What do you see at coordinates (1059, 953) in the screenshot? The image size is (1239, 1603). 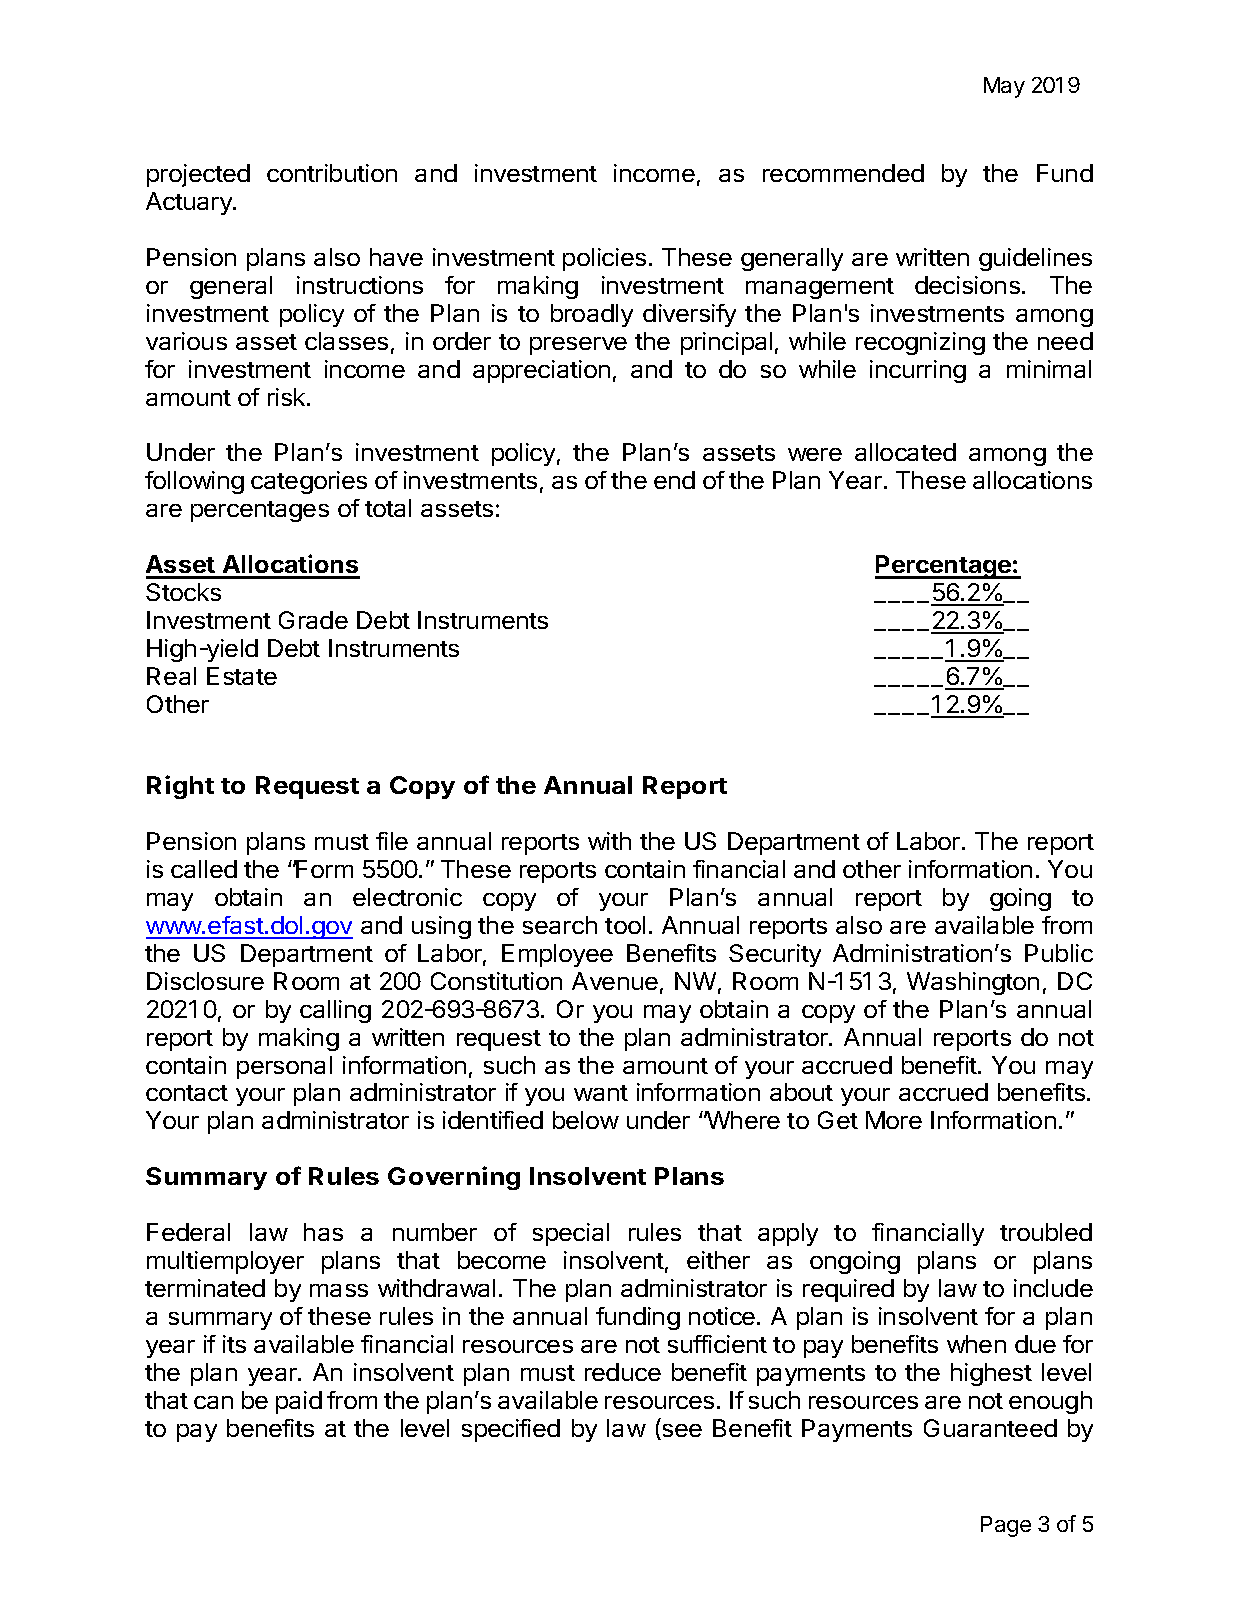 I see `Public` at bounding box center [1059, 953].
